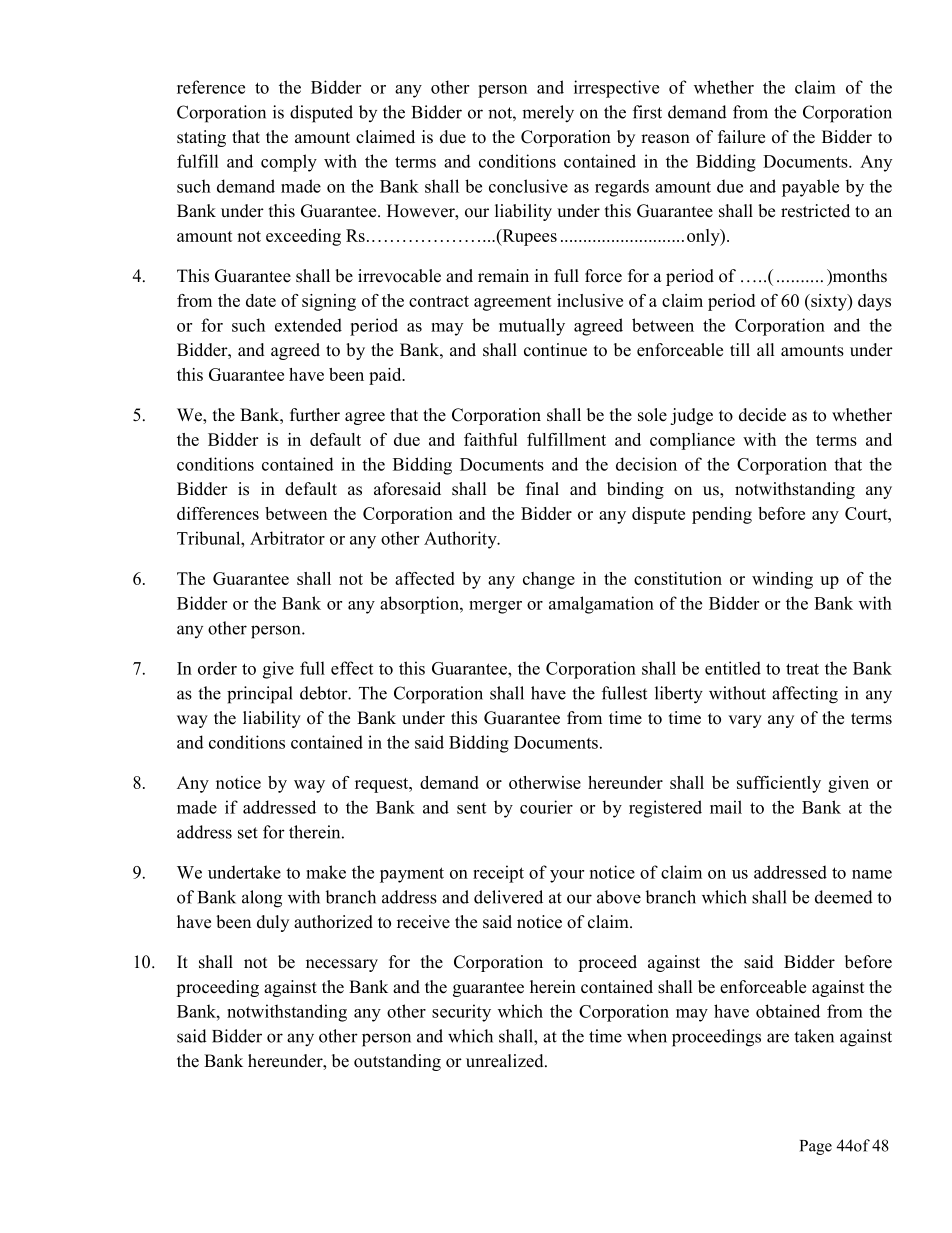 The height and width of the document is (1233, 952). What do you see at coordinates (548, 114) in the document?
I see `merely` at bounding box center [548, 114].
